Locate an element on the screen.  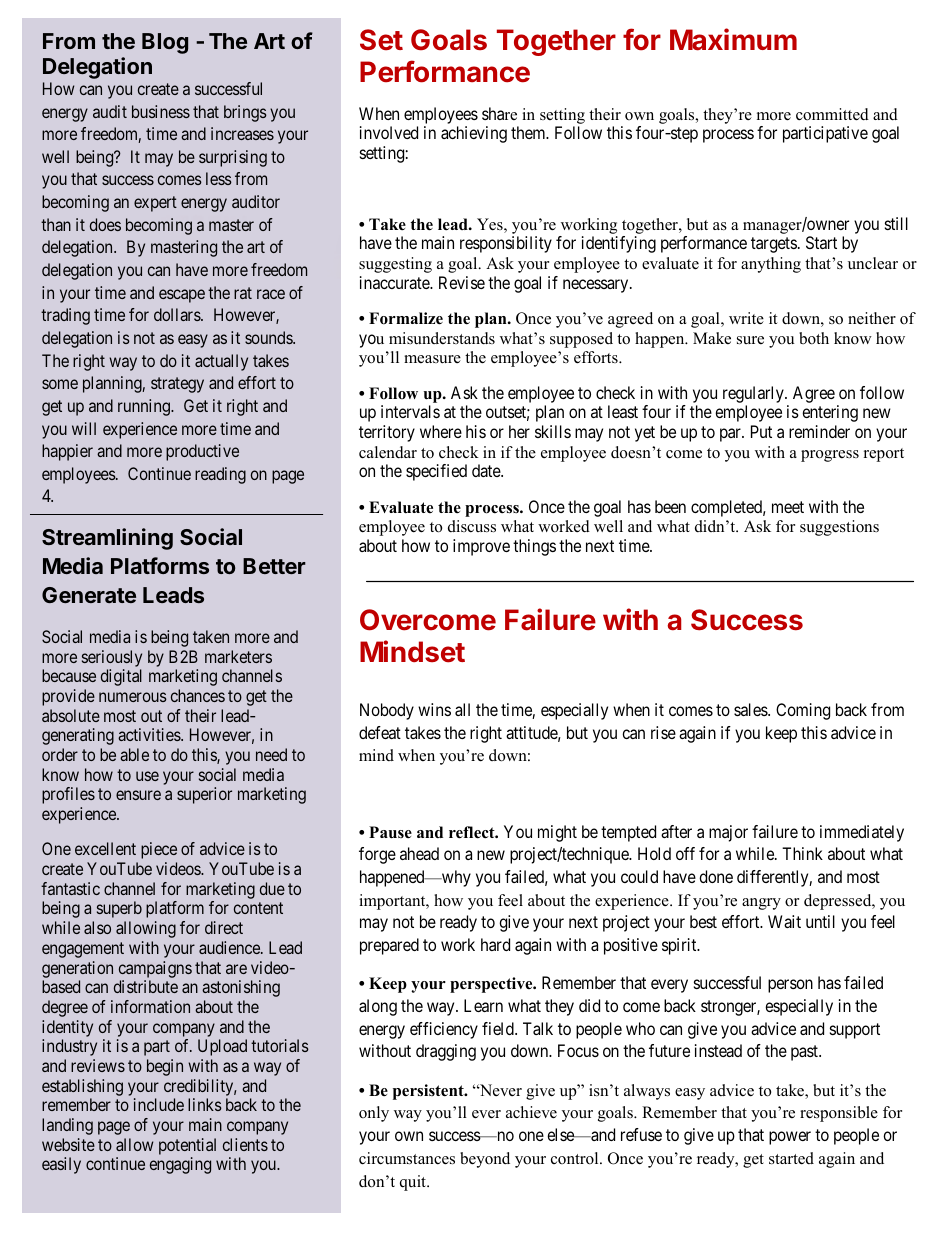
improve is located at coordinates (481, 547).
